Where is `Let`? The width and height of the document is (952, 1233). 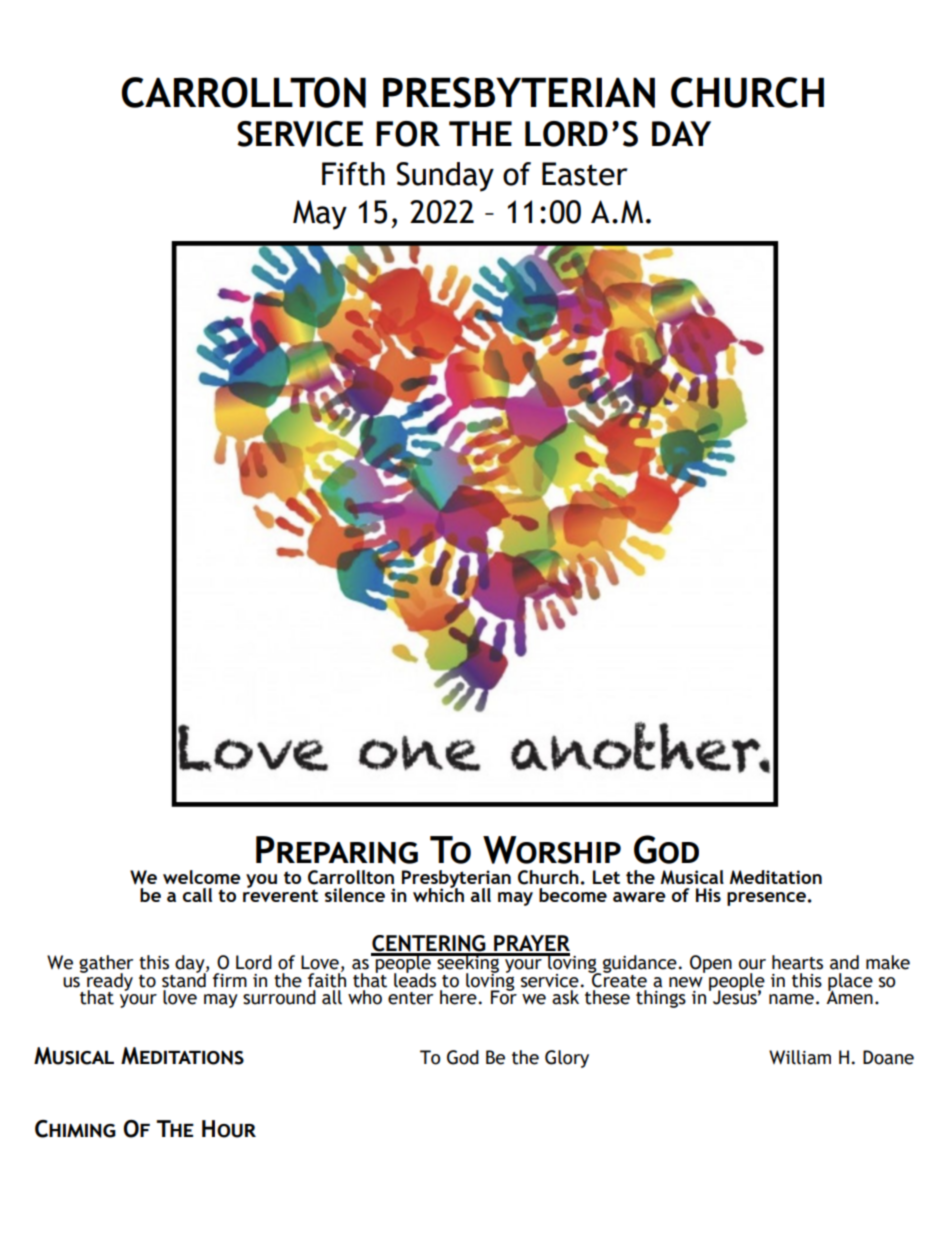
Let is located at coordinates (606, 877).
